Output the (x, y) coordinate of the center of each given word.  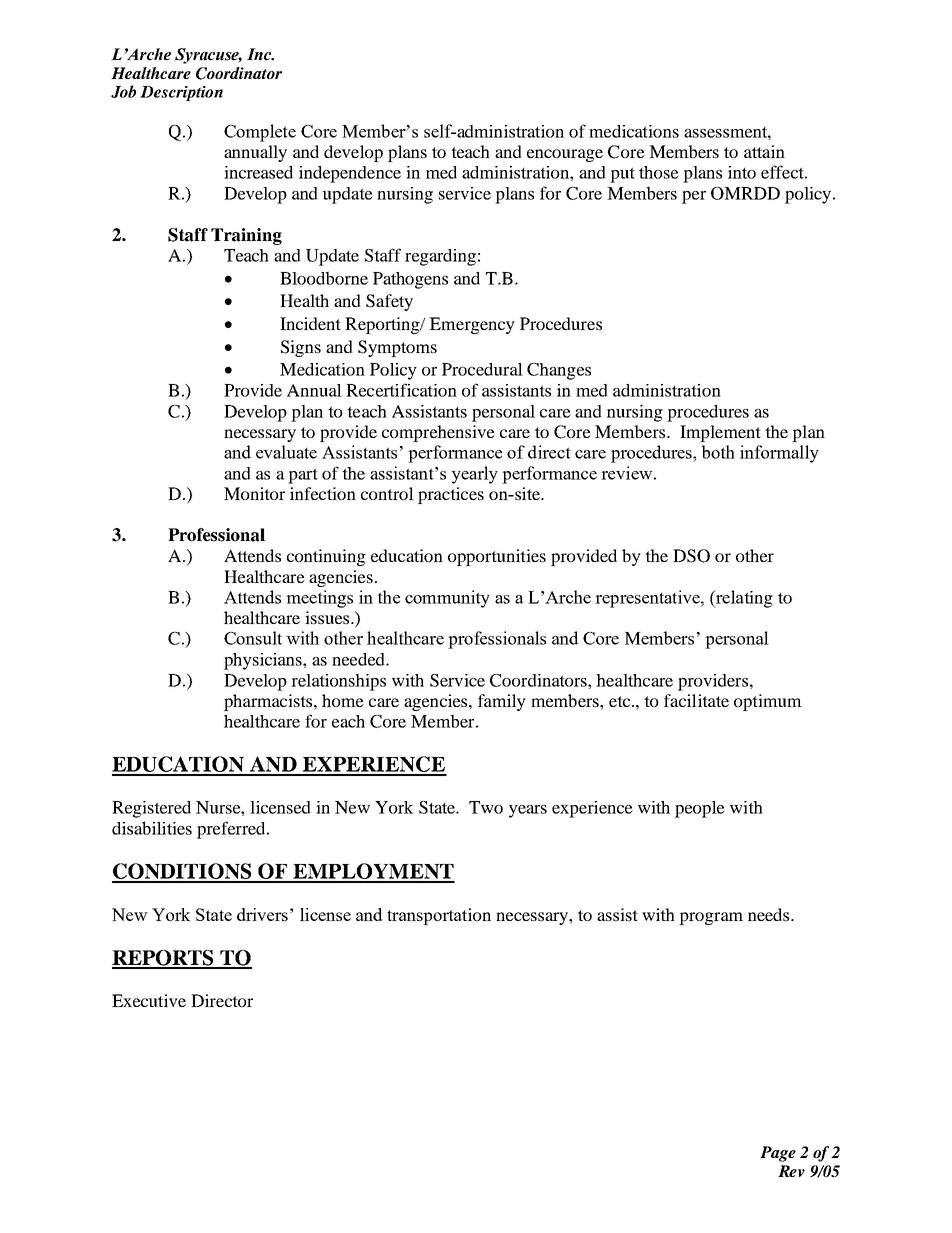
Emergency (472, 325)
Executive (149, 1000)
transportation (439, 916)
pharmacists (269, 702)
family (502, 702)
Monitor (254, 493)
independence (350, 174)
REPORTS (164, 959)
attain (764, 151)
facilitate (696, 700)
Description (181, 93)
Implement (720, 433)
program (711, 918)
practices (451, 495)
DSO (691, 556)
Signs (301, 348)
